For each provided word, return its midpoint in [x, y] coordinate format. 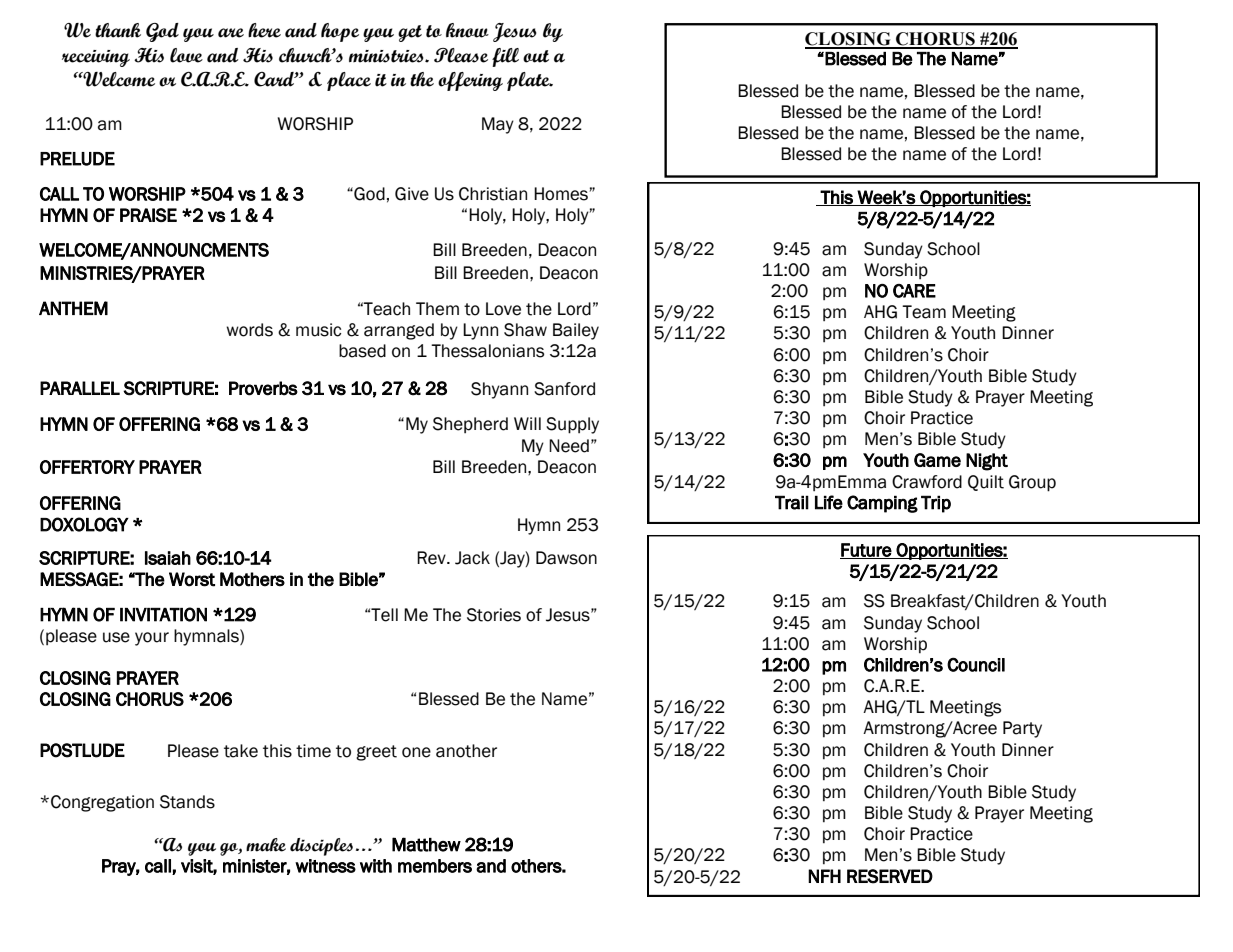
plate [529, 81]
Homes [561, 194]
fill [505, 57]
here [264, 30]
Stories [494, 615]
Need [569, 446]
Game [937, 460]
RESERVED [890, 876]
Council [976, 664]
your [152, 639]
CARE [914, 291]
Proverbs [263, 388]
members [435, 866]
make [266, 845]
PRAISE [148, 215]
